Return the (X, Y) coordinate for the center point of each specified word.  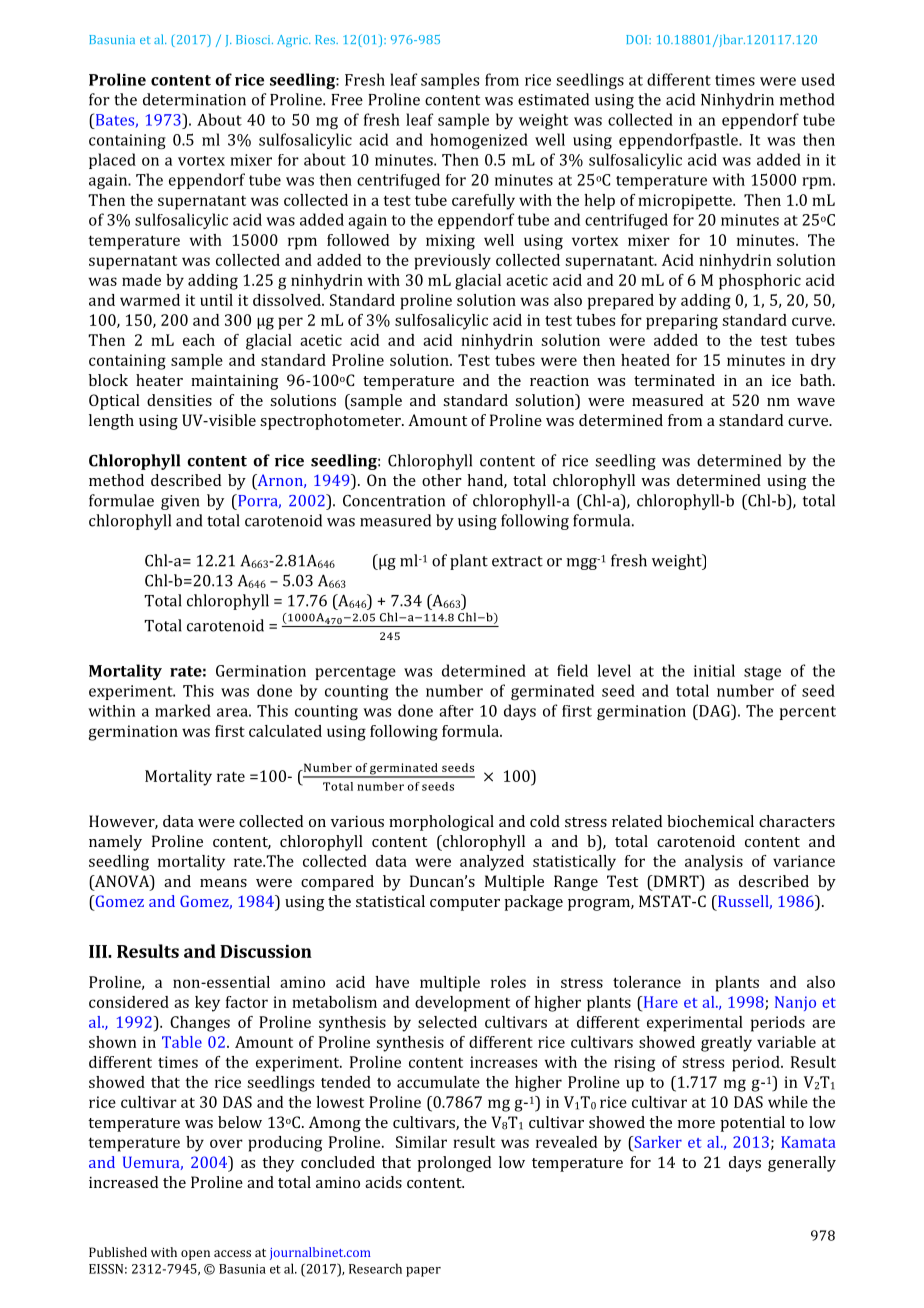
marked (183, 710)
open (195, 1255)
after (456, 711)
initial (714, 670)
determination (194, 99)
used (818, 79)
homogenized (479, 141)
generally (802, 1164)
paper (423, 1272)
